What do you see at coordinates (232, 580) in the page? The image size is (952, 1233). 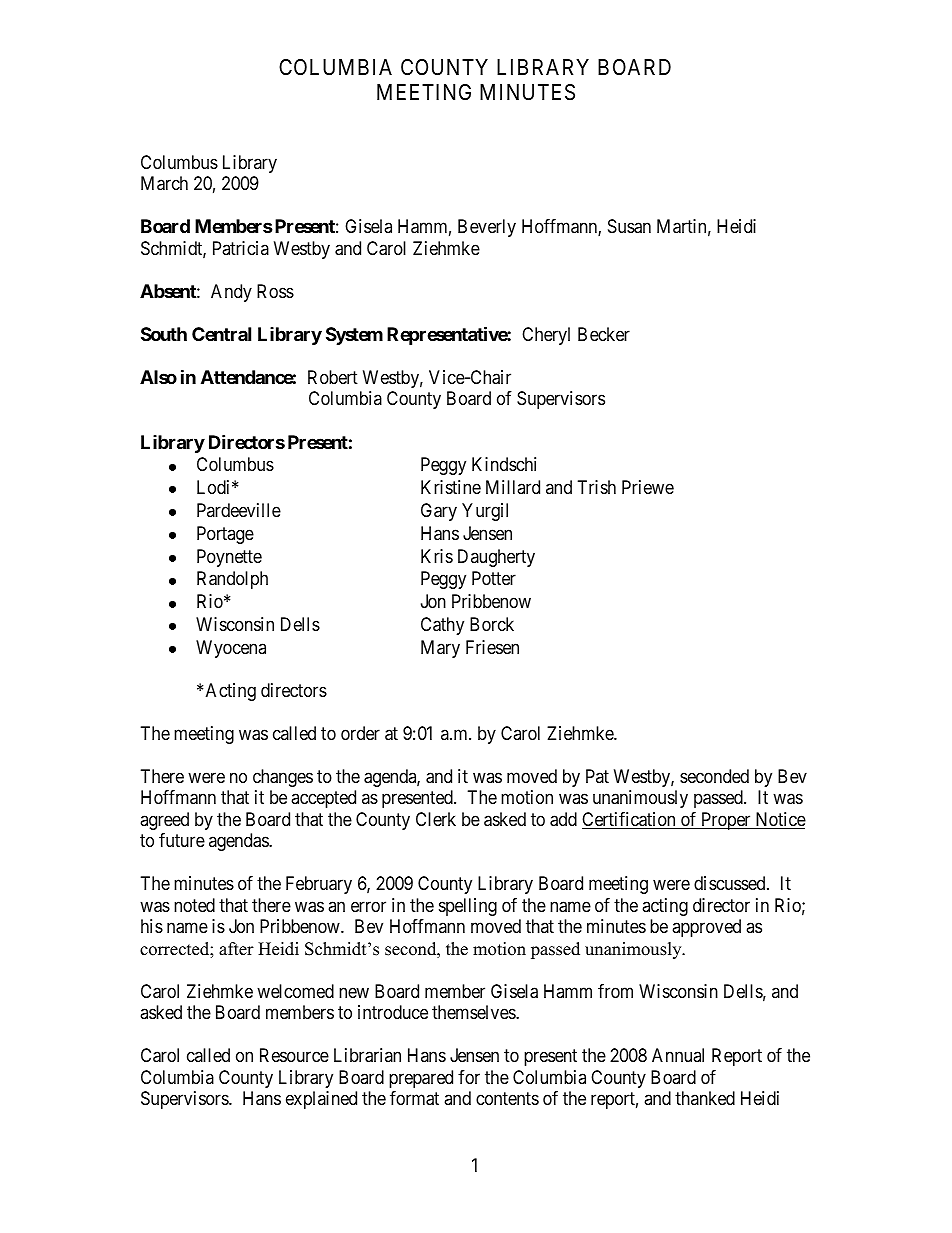 I see `Randolph` at bounding box center [232, 580].
